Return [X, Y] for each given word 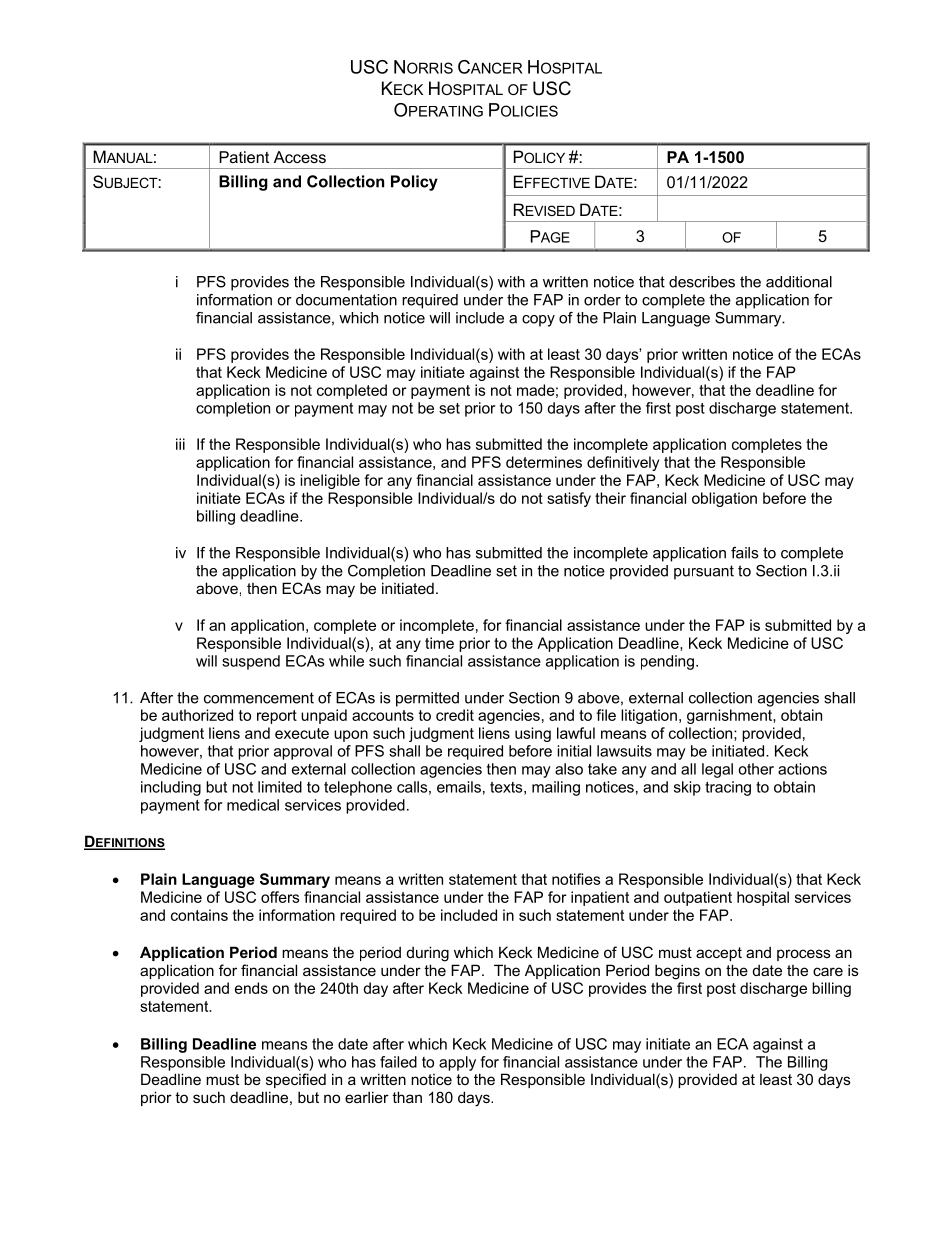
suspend [251, 662]
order [602, 300]
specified [296, 1080]
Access [300, 157]
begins [677, 972]
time [439, 643]
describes [702, 282]
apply [457, 1063]
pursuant [704, 572]
